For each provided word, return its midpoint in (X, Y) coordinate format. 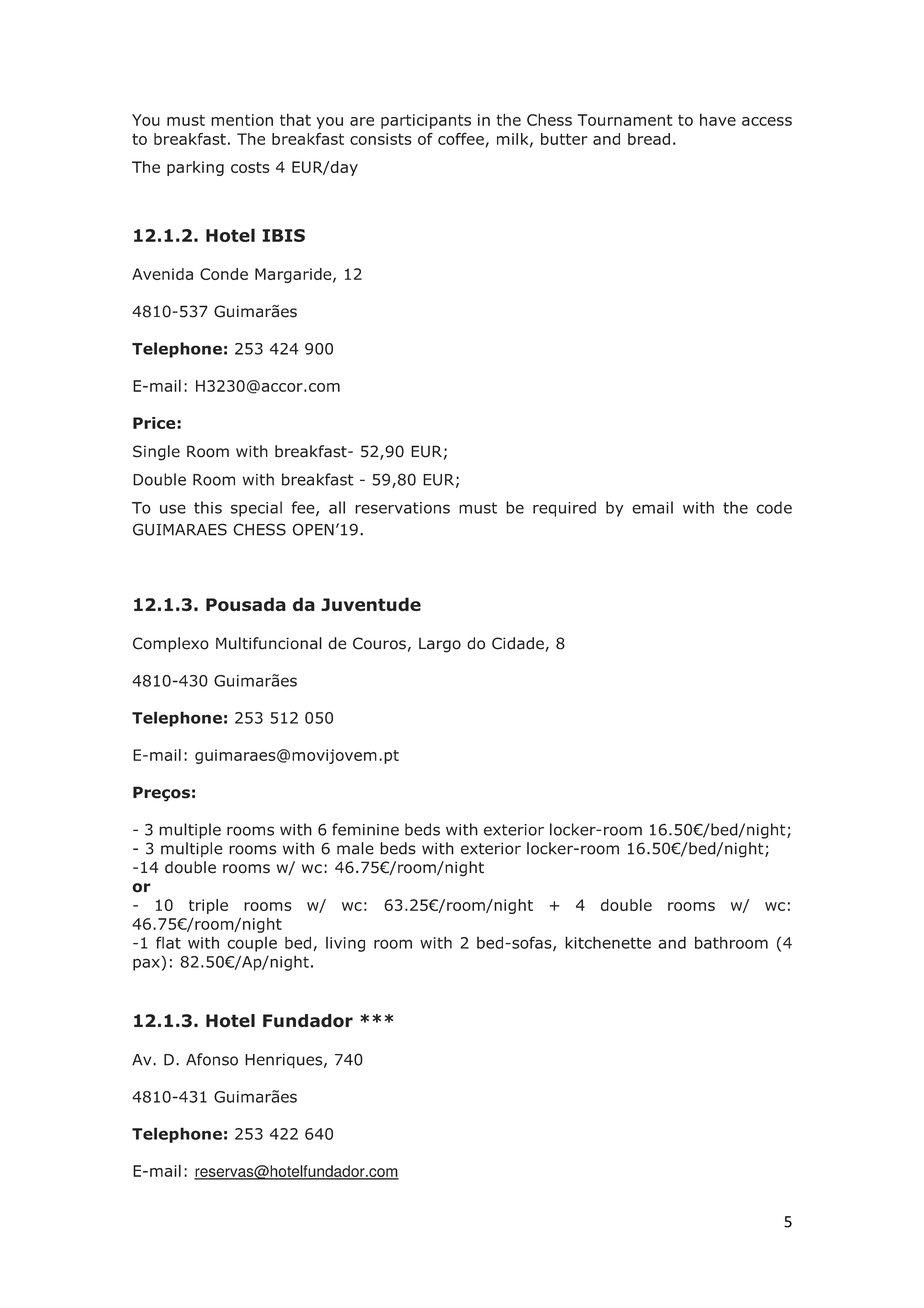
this (208, 507)
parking (195, 168)
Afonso (212, 1059)
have (718, 119)
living (345, 944)
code (774, 507)
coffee (461, 138)
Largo (440, 645)
